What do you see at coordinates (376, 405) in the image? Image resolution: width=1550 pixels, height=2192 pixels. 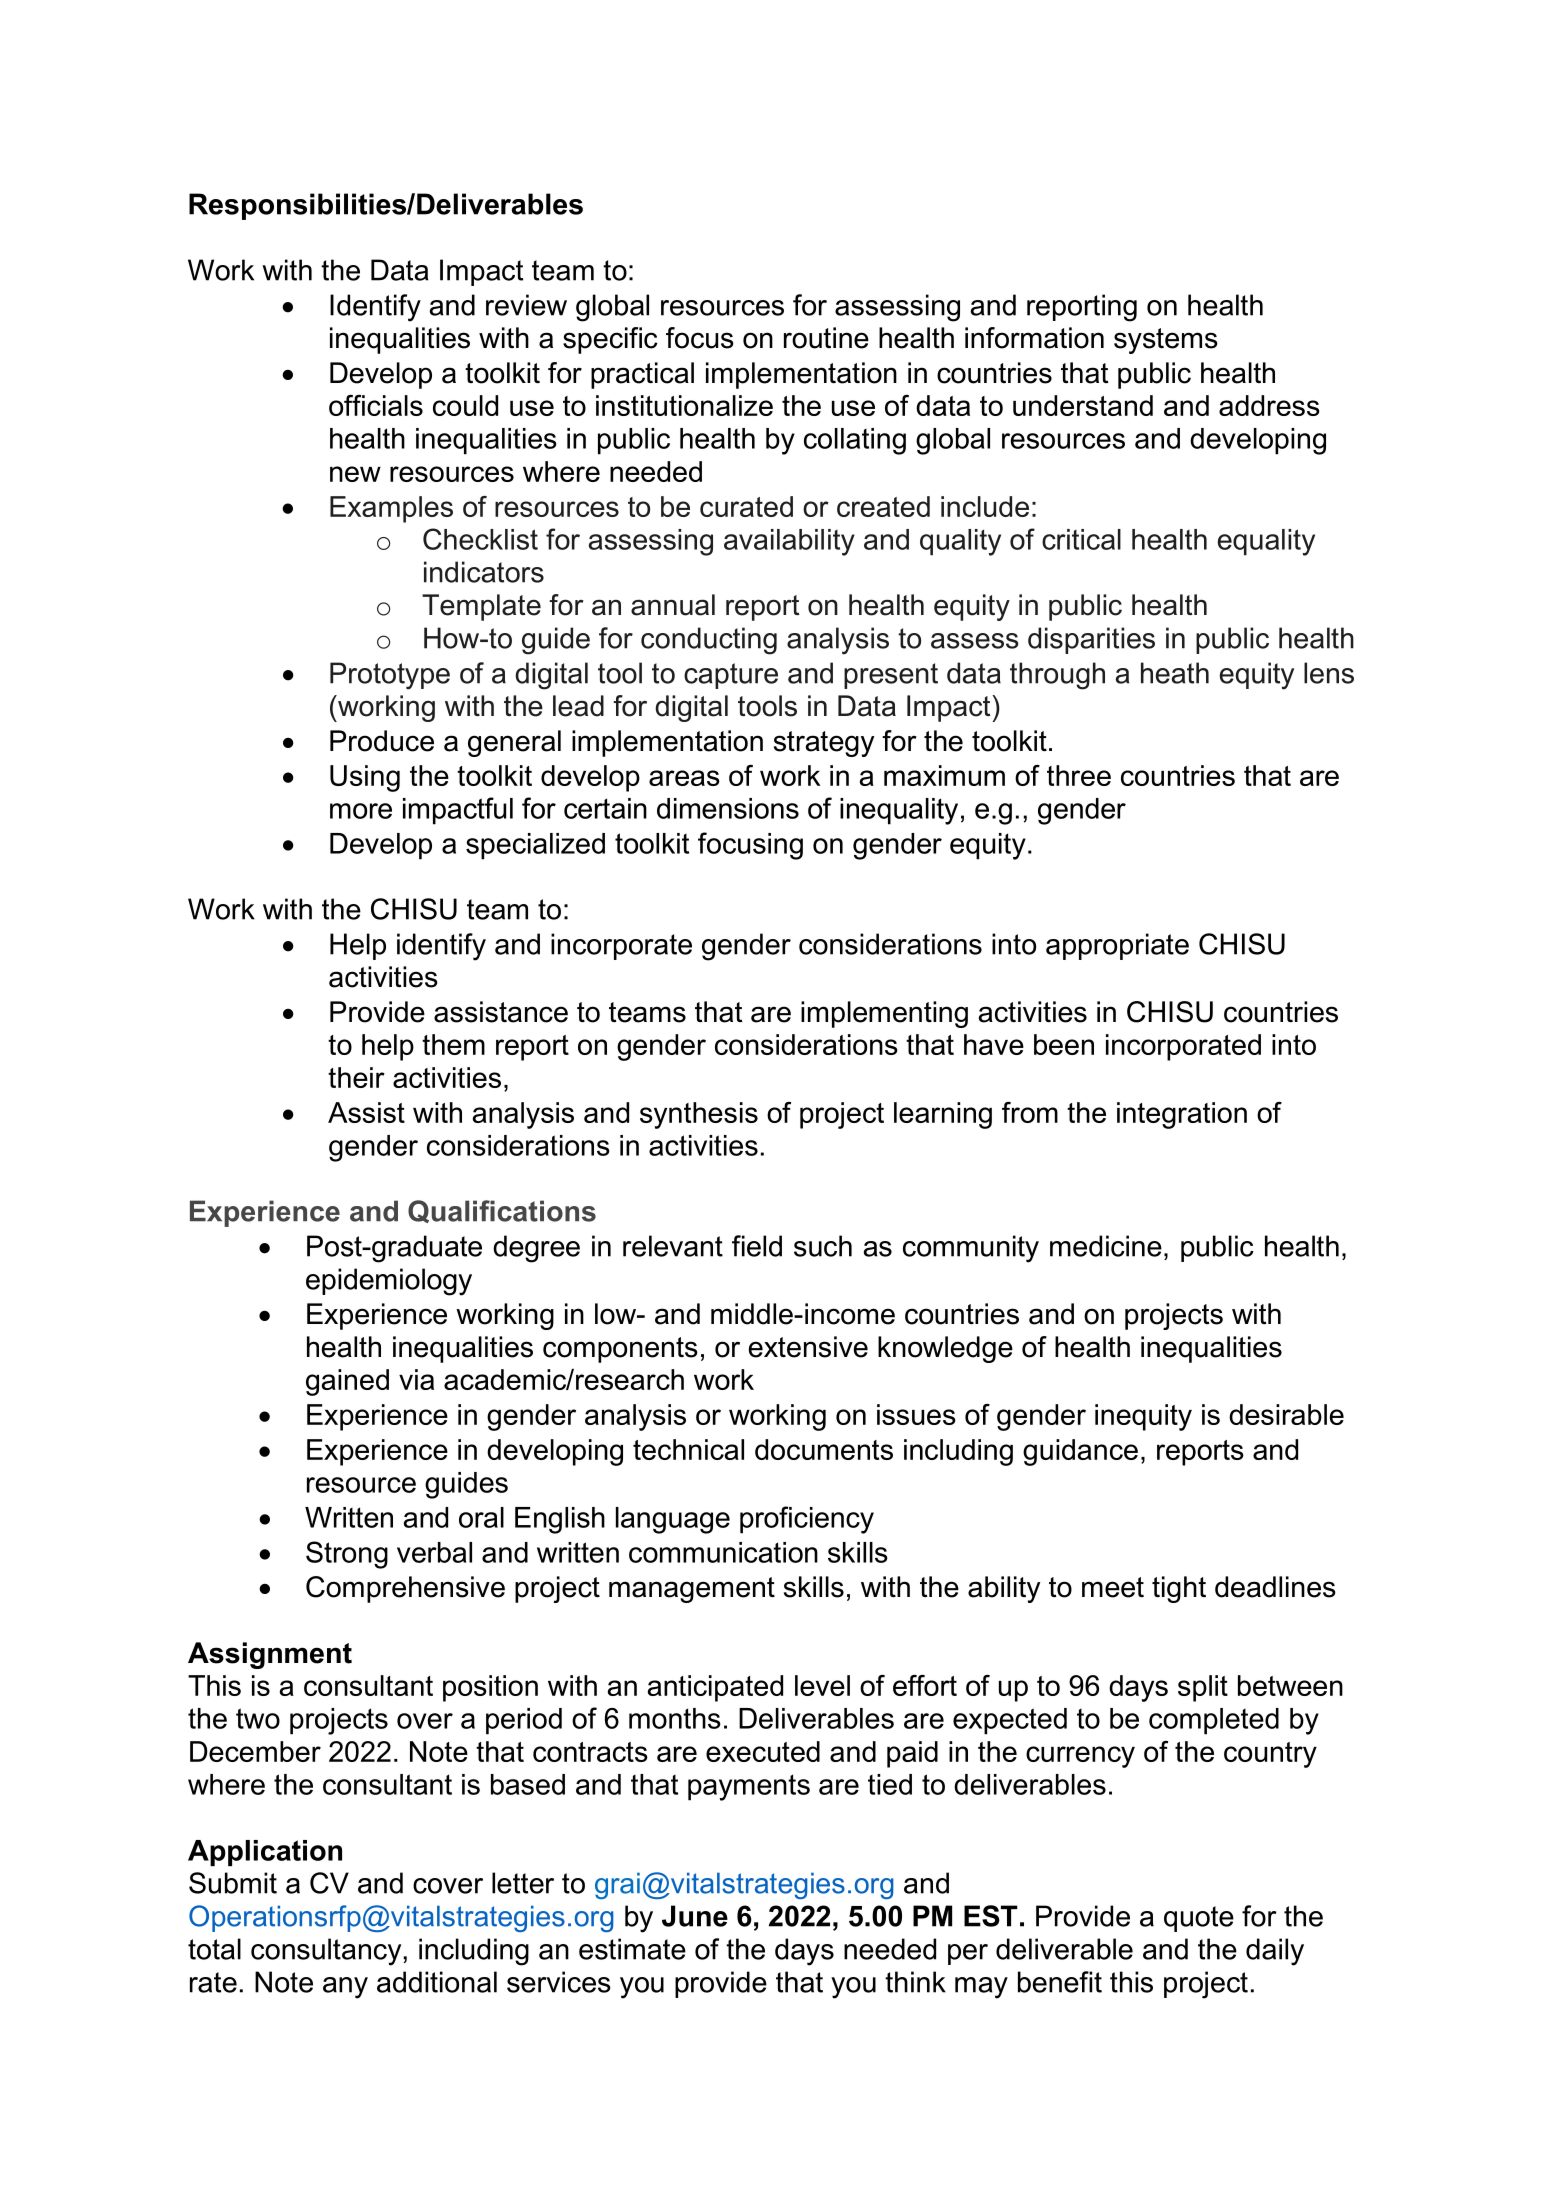 I see `officials` at bounding box center [376, 405].
